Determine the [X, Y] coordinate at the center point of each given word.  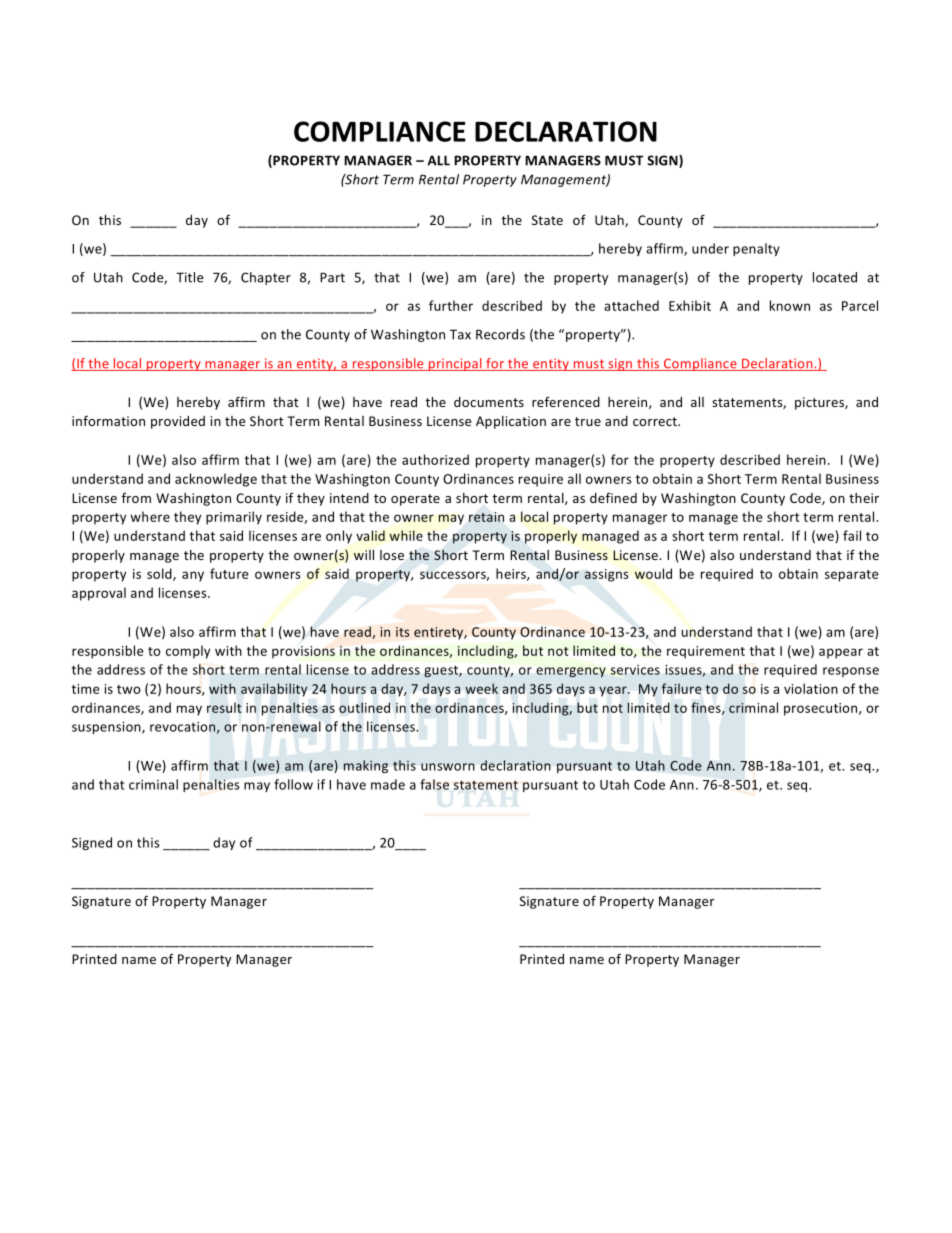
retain [486, 517]
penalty [756, 249]
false [434, 784]
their [864, 498]
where [150, 516]
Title [189, 277]
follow [293, 784]
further [451, 305]
